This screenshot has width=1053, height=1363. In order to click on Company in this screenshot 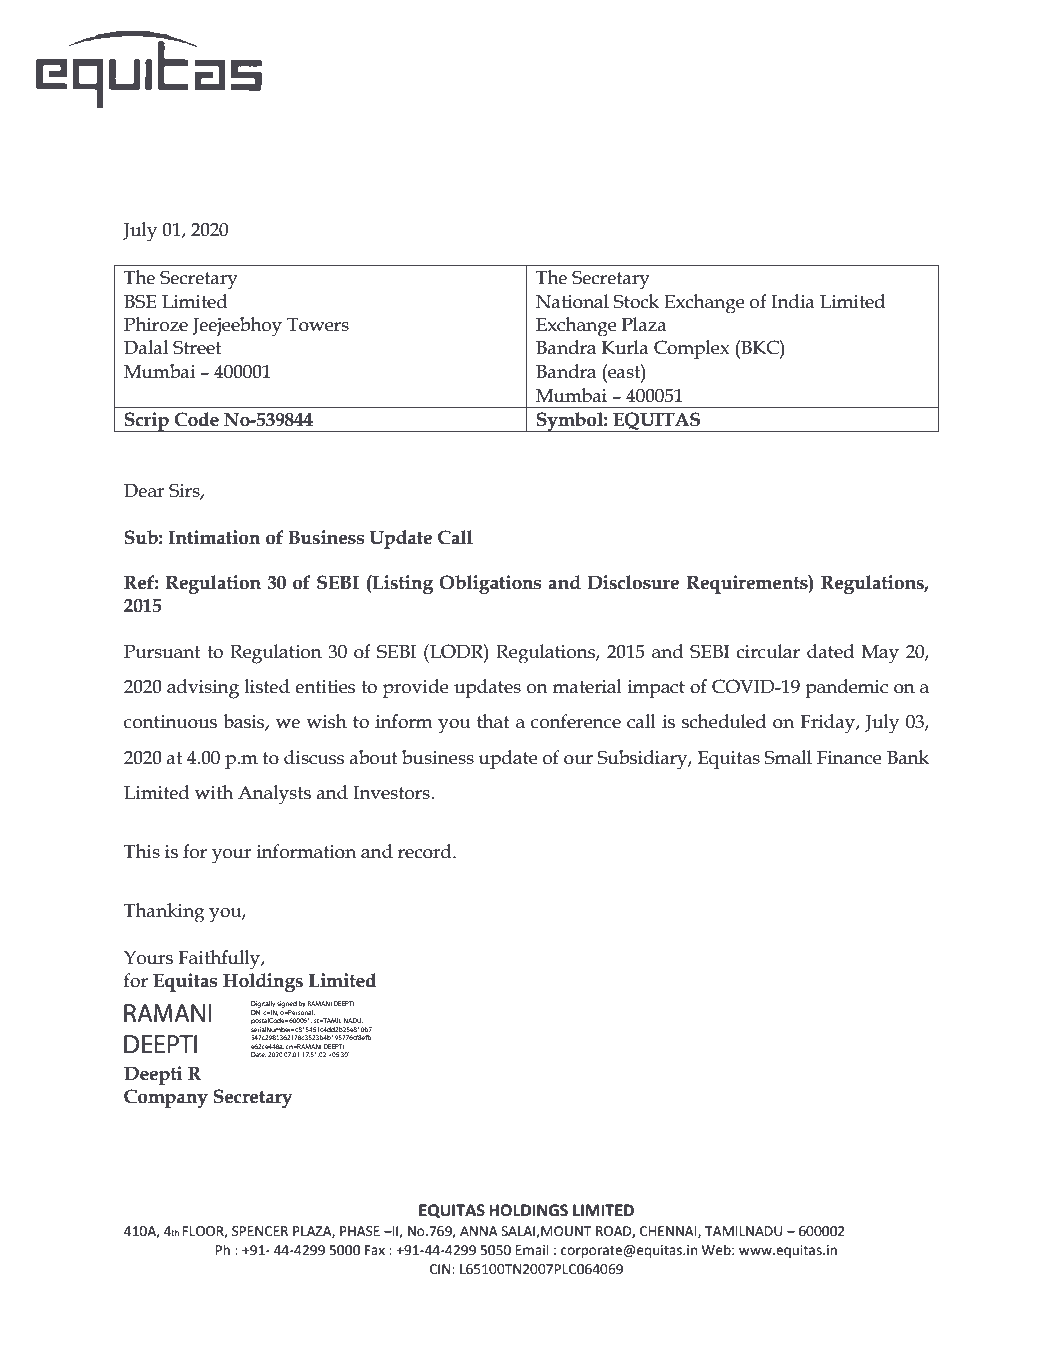, I will do `click(166, 1098)`.
